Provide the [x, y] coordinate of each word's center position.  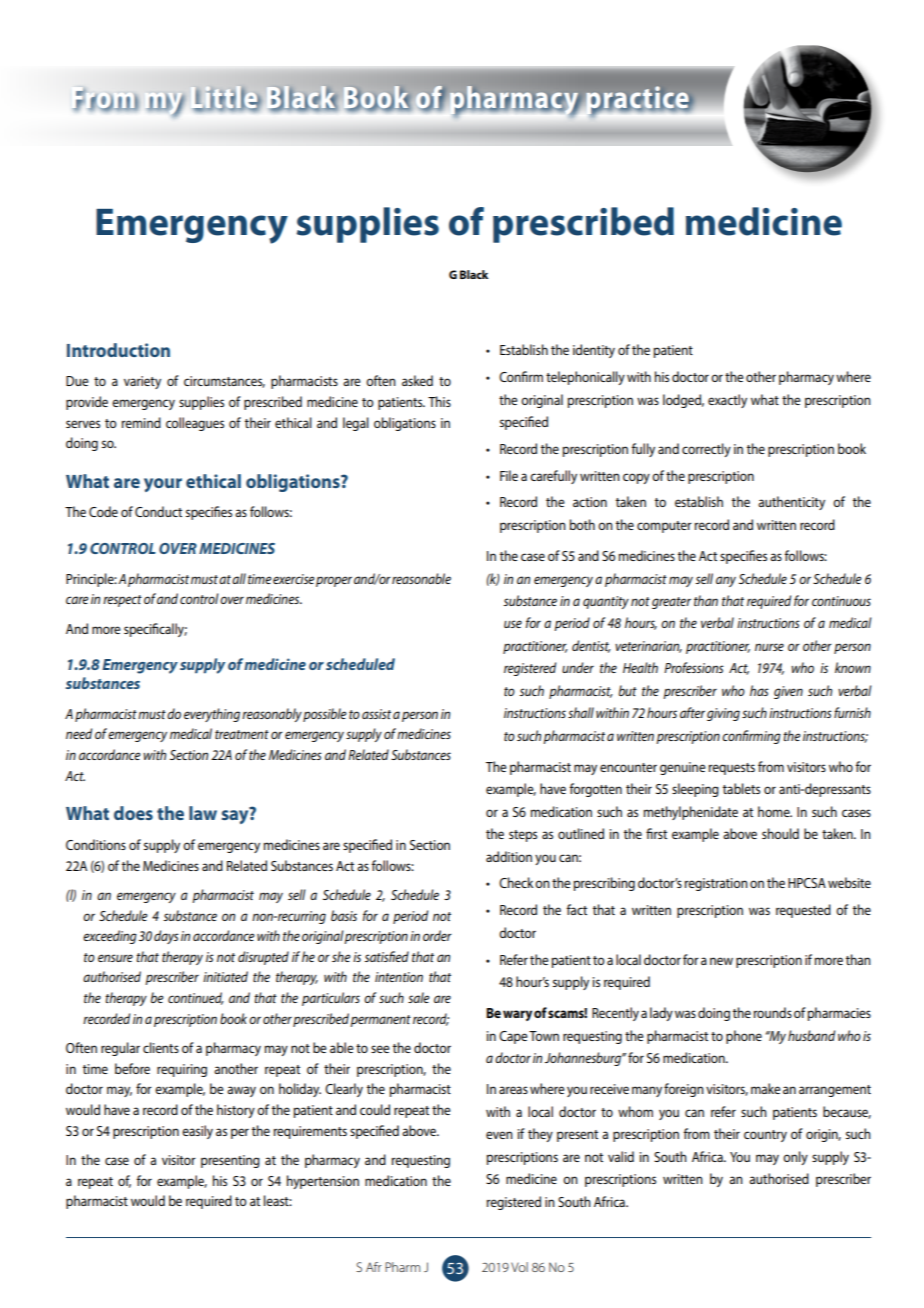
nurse [769, 647]
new [721, 961]
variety [142, 382]
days [166, 937]
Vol [519, 1267]
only [795, 1158]
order [437, 935]
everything [212, 715]
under [578, 667]
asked [417, 380]
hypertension [323, 1182]
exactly [727, 401]
